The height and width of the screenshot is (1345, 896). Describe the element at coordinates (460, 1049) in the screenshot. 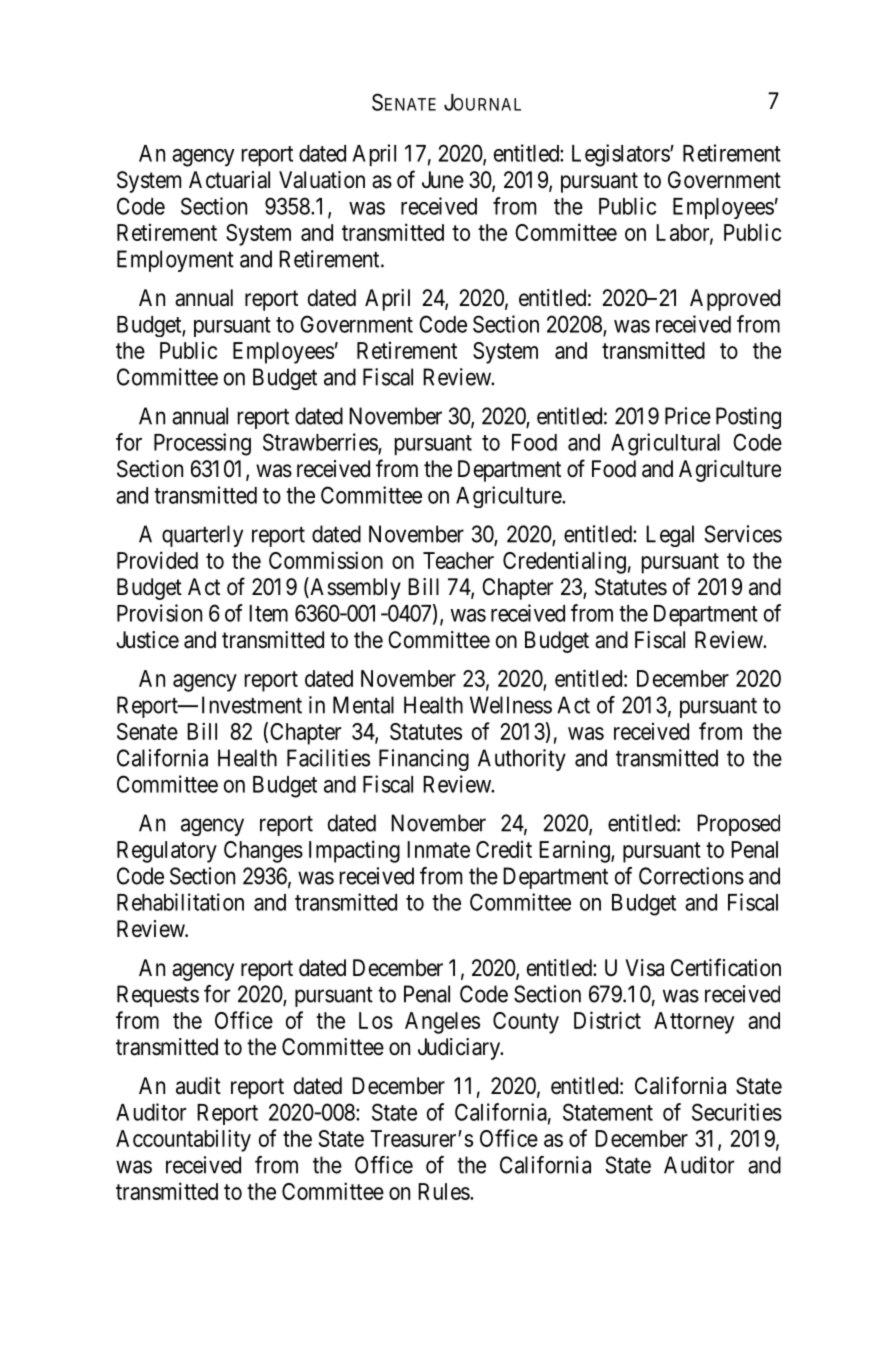

I see `Judiciary` at that location.
